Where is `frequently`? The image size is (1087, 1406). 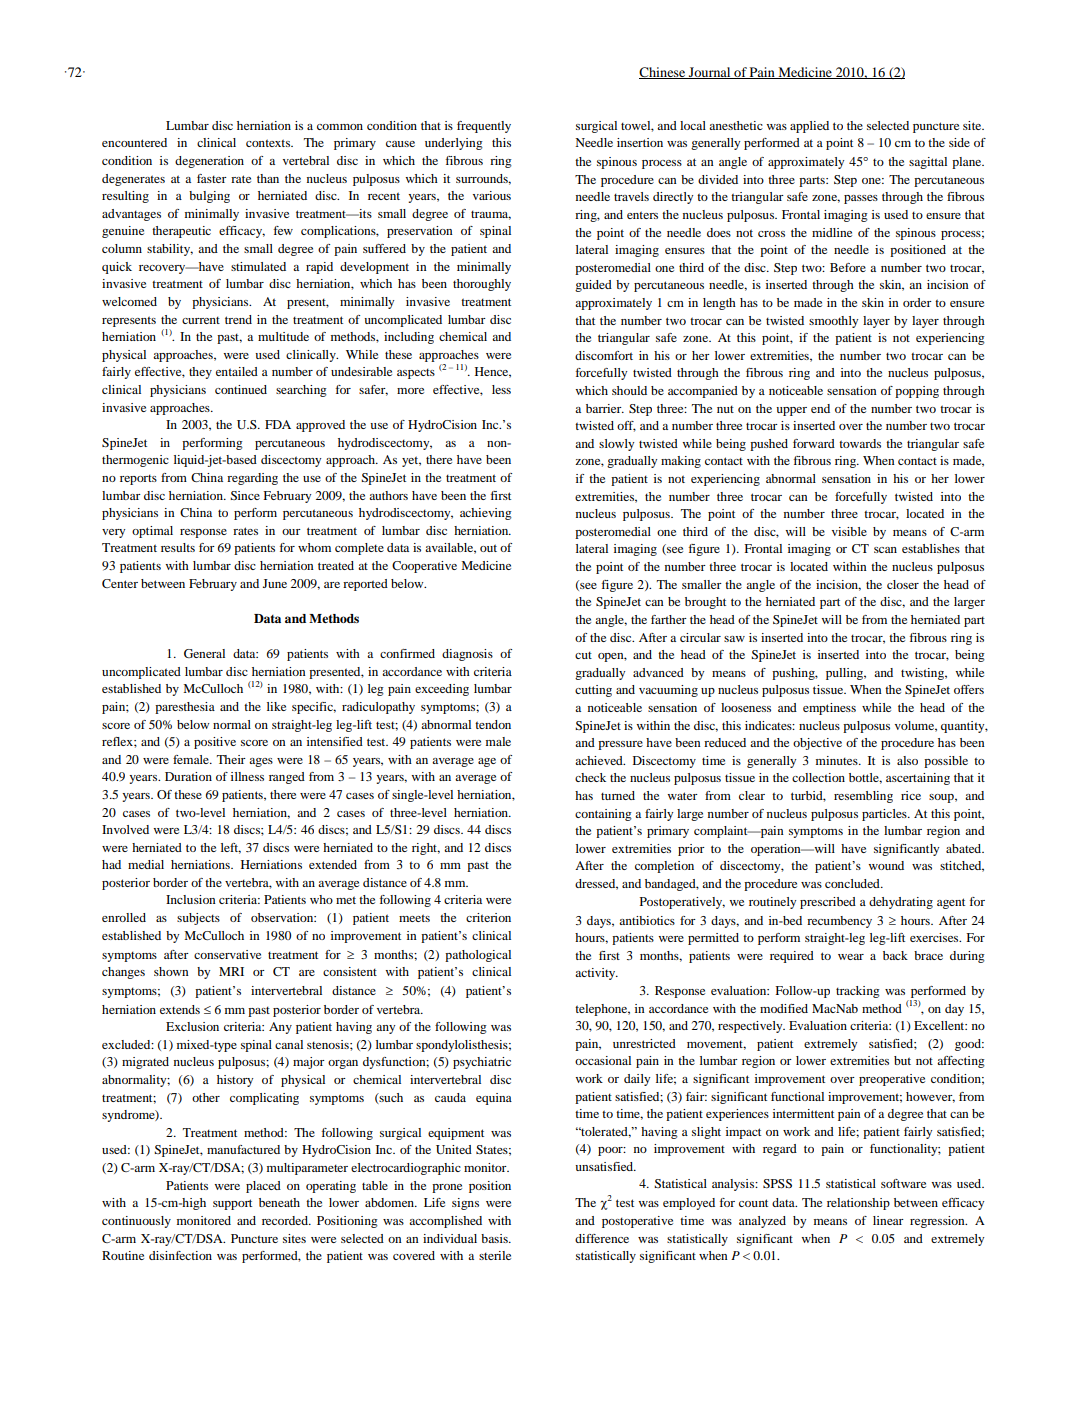
frequently is located at coordinates (484, 127).
